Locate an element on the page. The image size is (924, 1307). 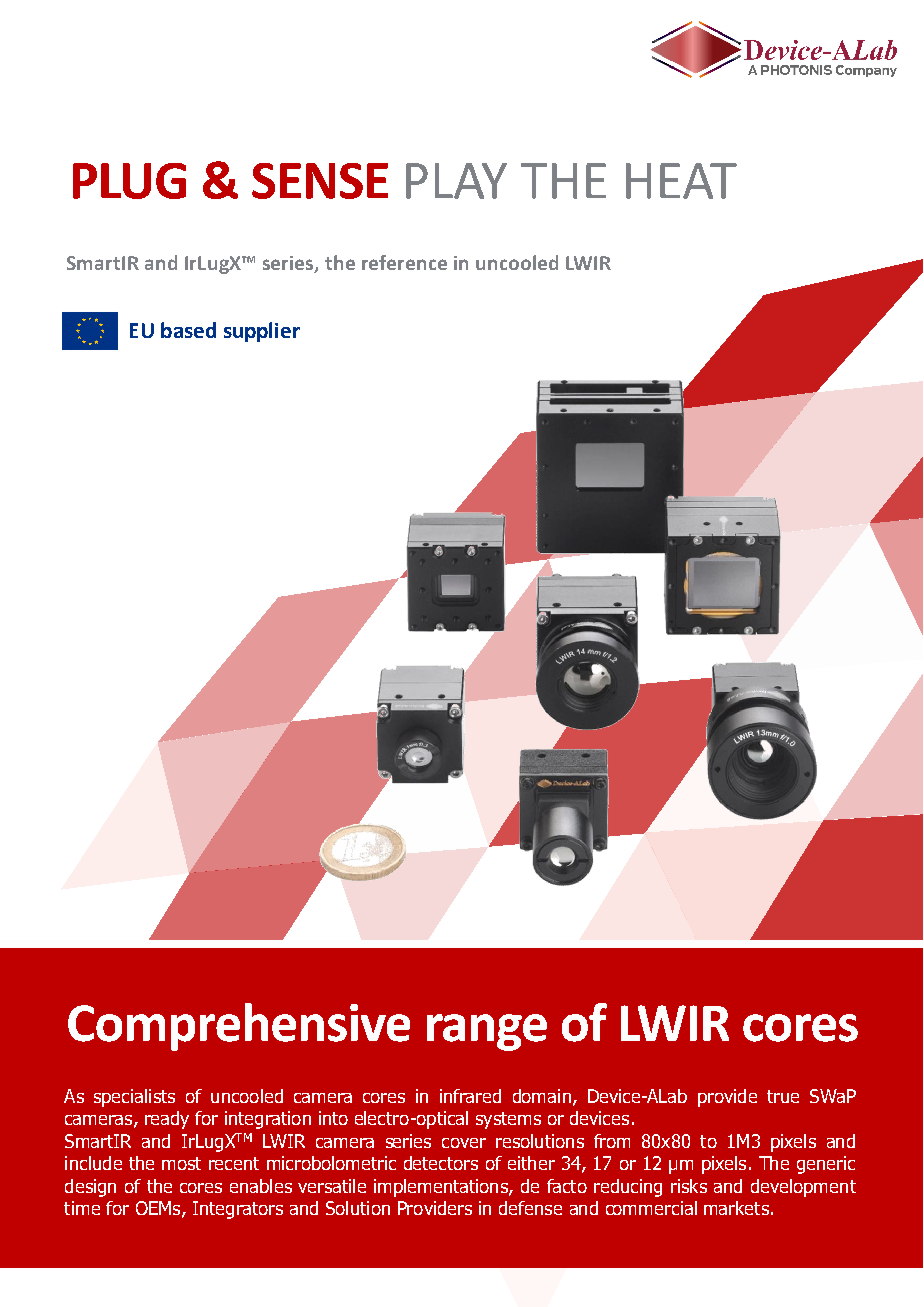
Comprehensive is located at coordinates (239, 1027).
